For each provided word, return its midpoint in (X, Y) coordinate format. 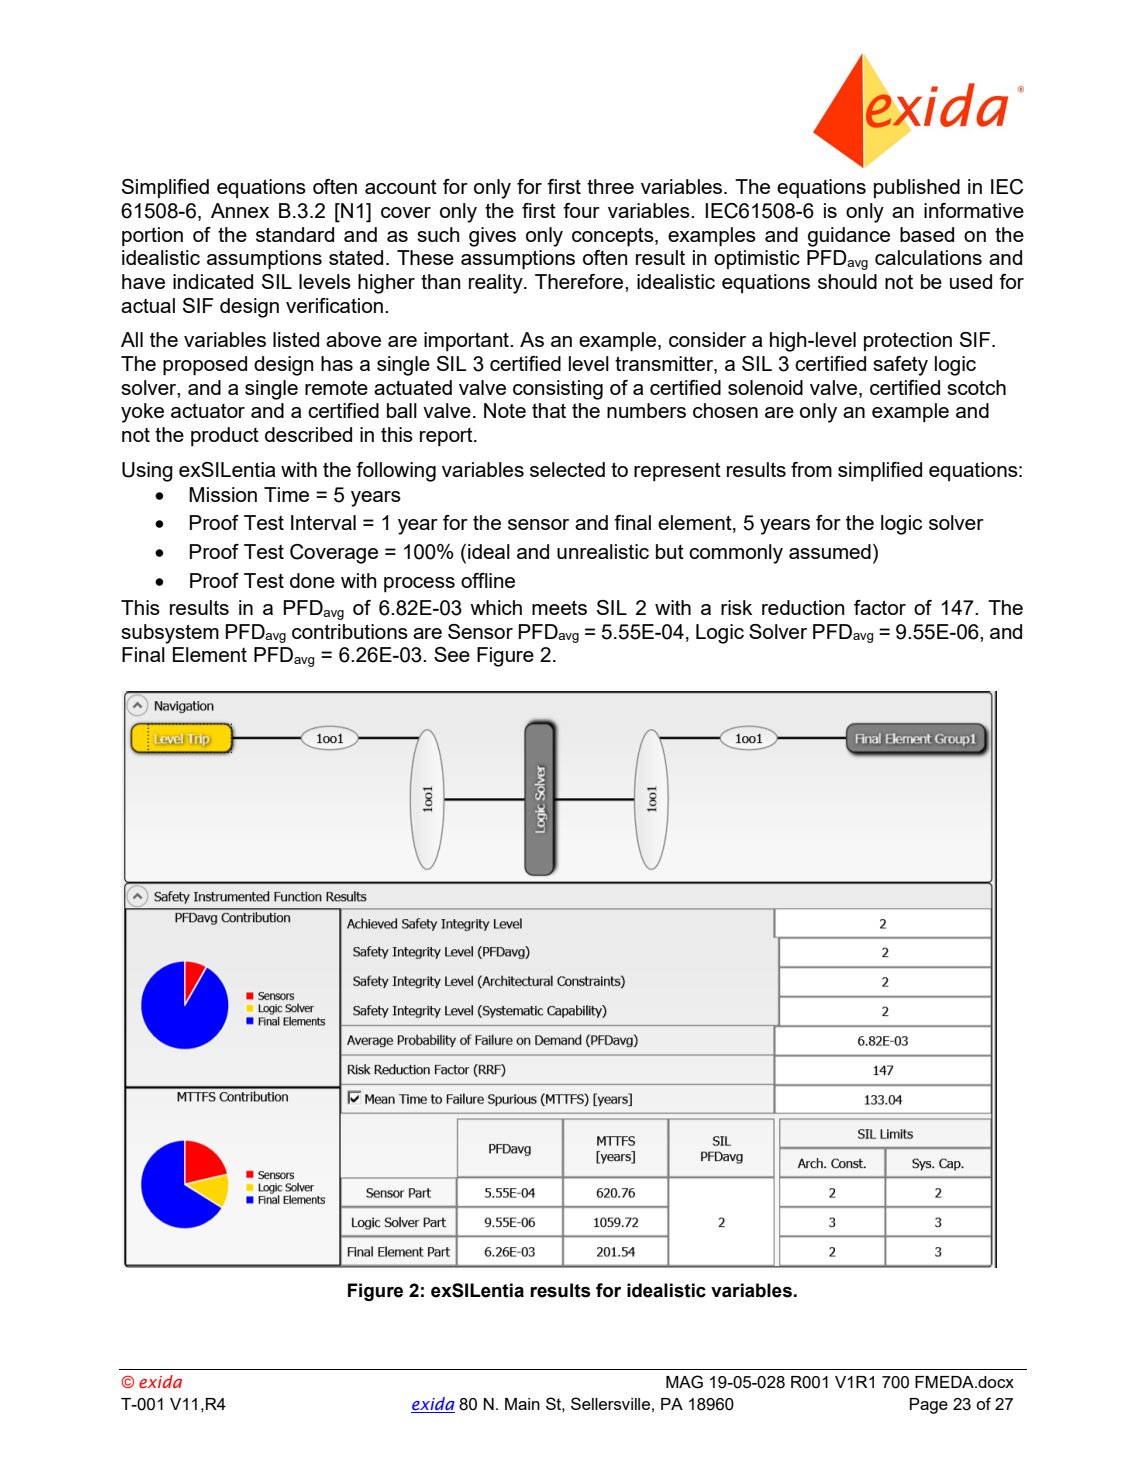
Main (522, 1404)
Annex (240, 210)
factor (880, 607)
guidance (849, 237)
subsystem (170, 634)
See (452, 654)
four (581, 210)
